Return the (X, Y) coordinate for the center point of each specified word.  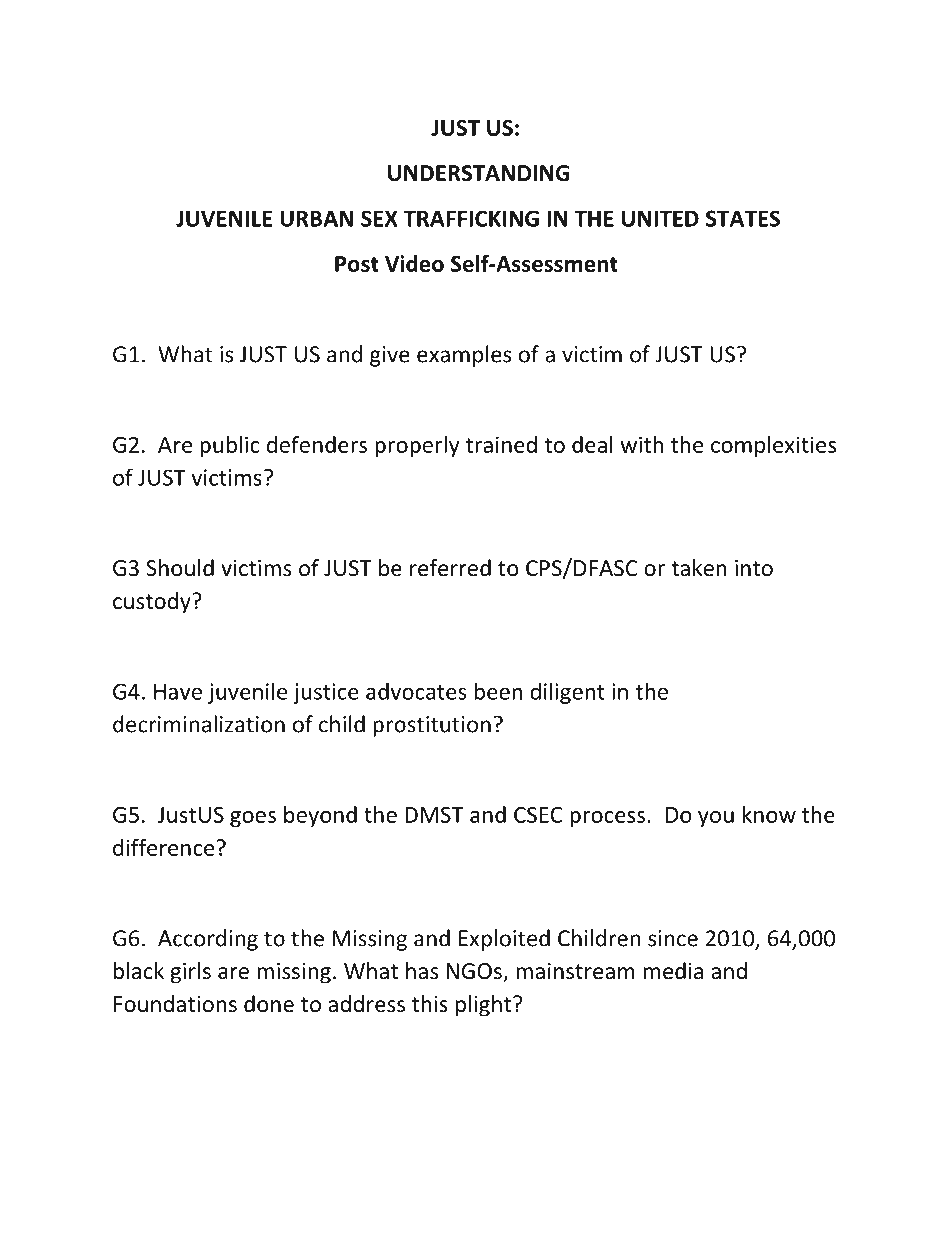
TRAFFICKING (471, 218)
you (716, 819)
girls (190, 973)
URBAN (316, 218)
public (229, 446)
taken (699, 568)
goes (253, 819)
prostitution (432, 726)
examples (464, 356)
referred (450, 568)
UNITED (660, 218)
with (642, 444)
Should (180, 568)
